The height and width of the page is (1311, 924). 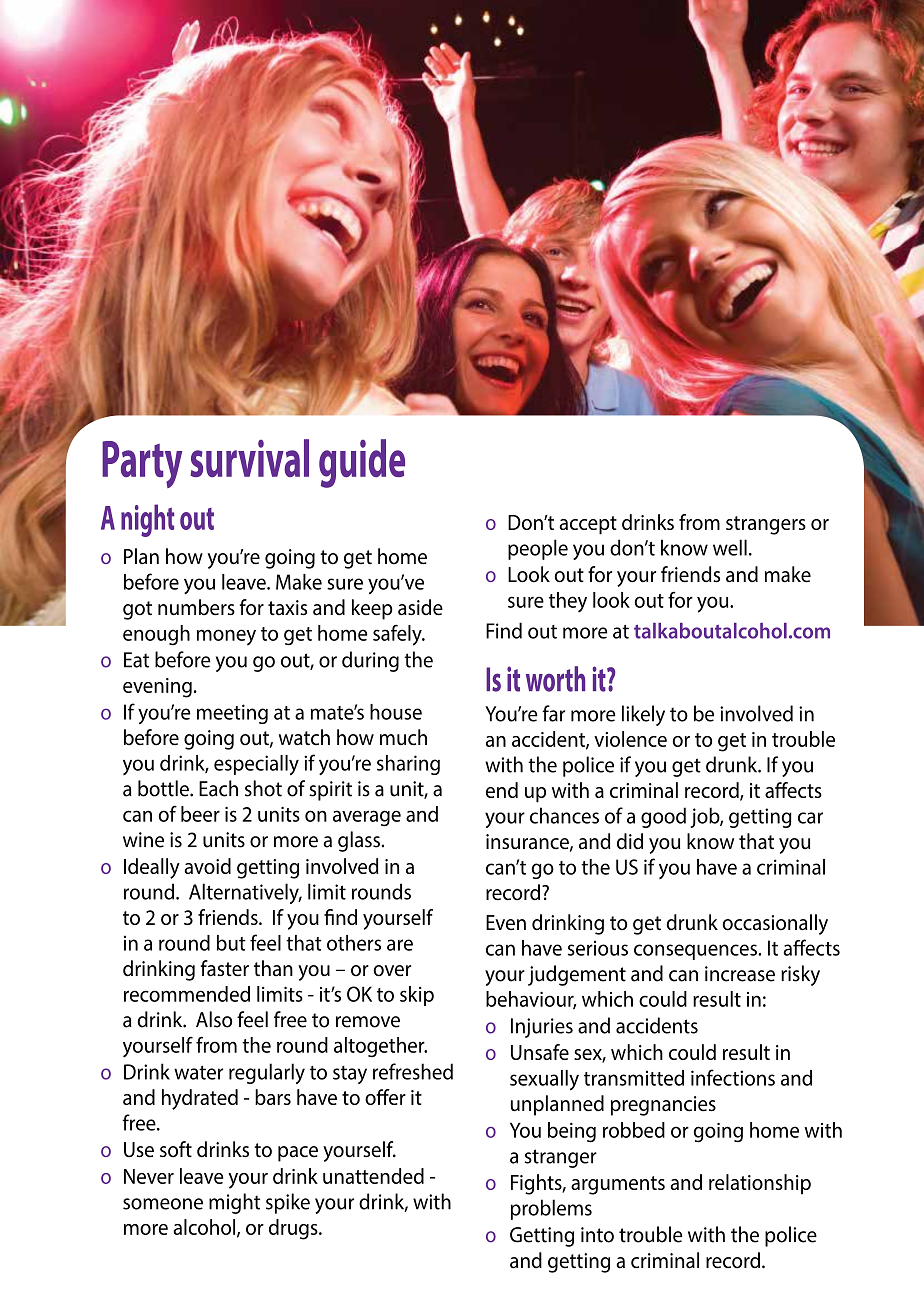 What do you see at coordinates (249, 458) in the page?
I see `survival` at bounding box center [249, 458].
